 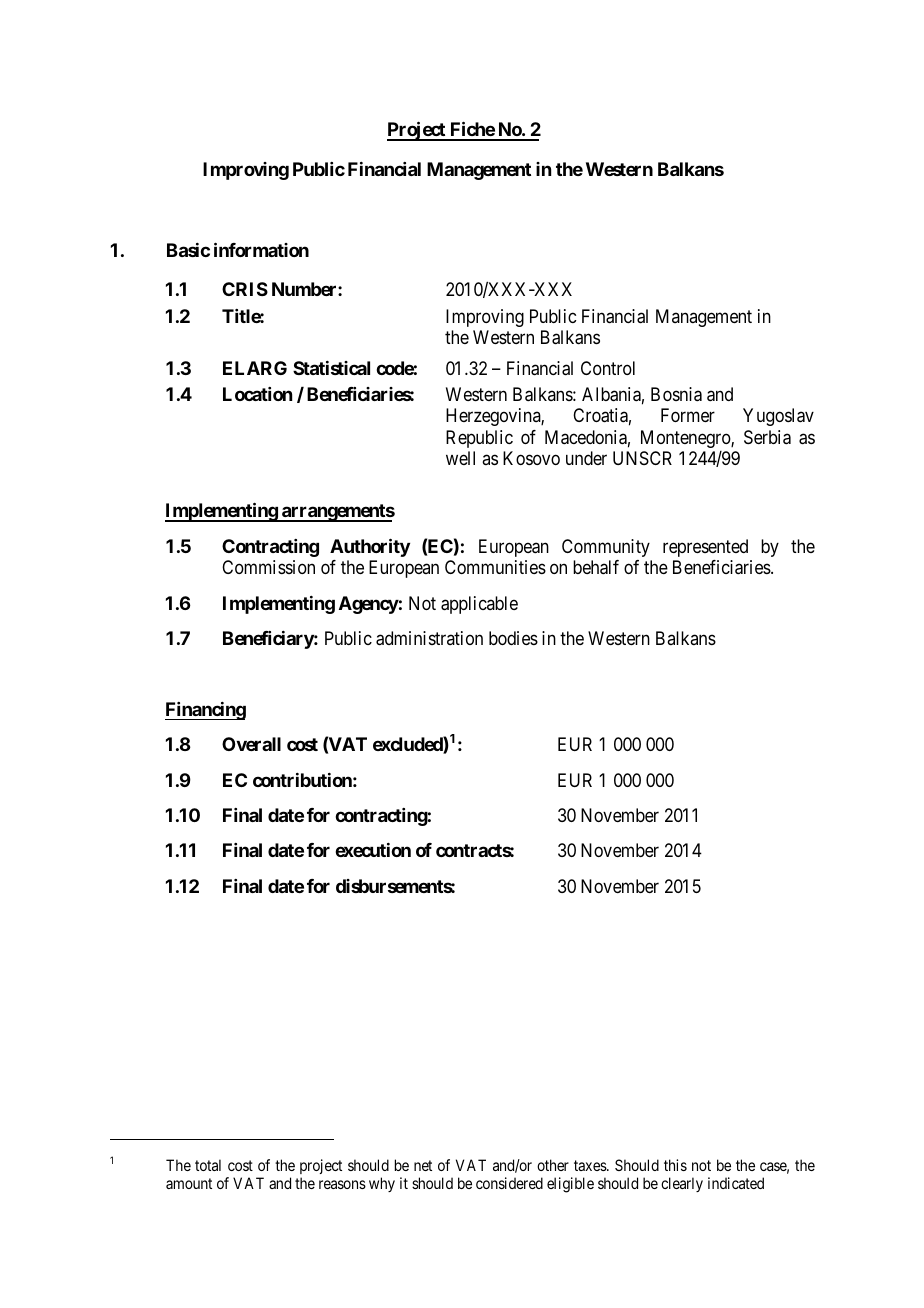 What do you see at coordinates (705, 548) in the screenshot?
I see `represented` at bounding box center [705, 548].
